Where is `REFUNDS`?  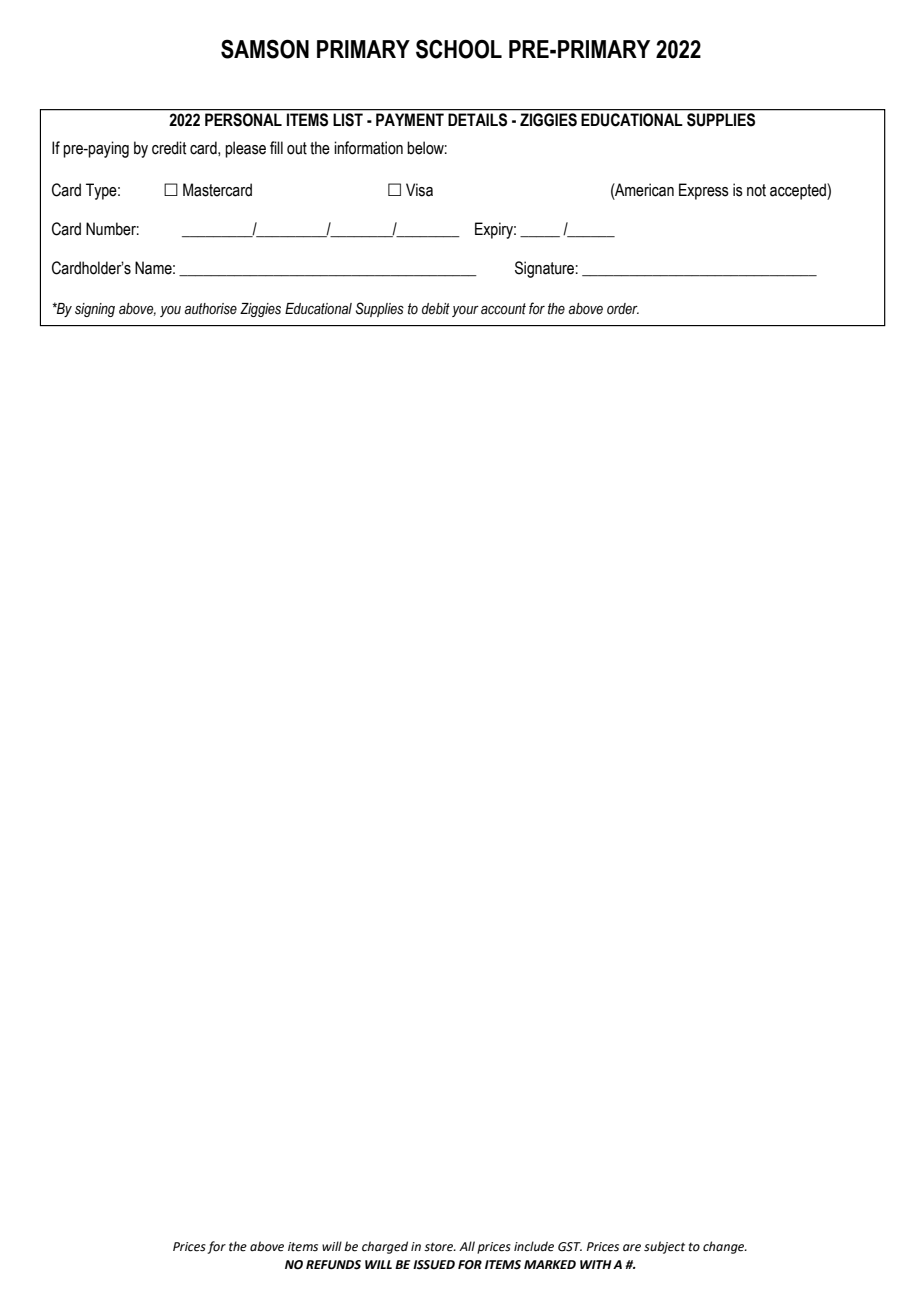
REFUNDS is located at coordinates (333, 1265).
